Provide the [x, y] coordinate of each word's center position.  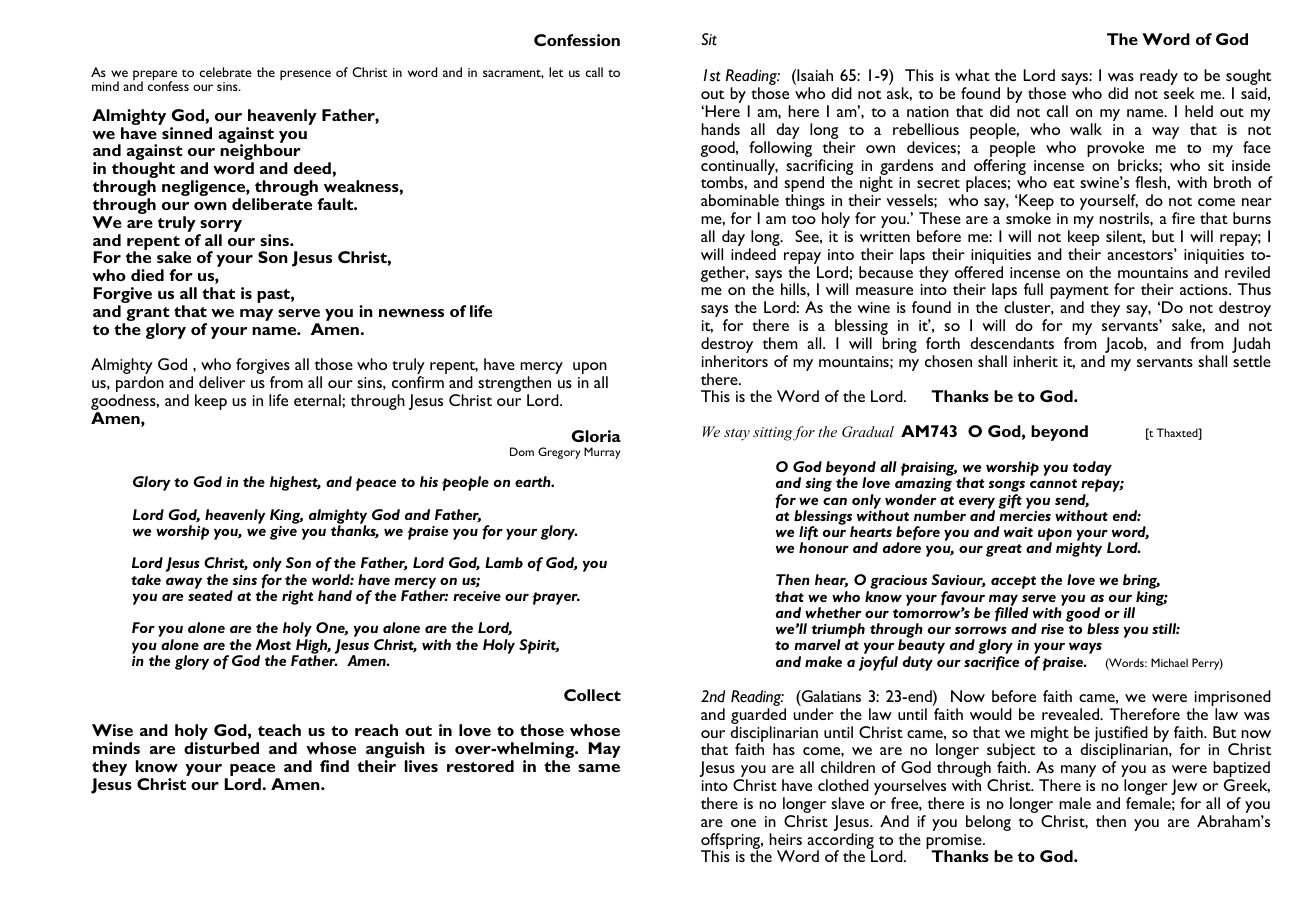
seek [1179, 93]
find [334, 766]
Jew [1184, 788]
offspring [732, 842]
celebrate [226, 72]
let [556, 72]
